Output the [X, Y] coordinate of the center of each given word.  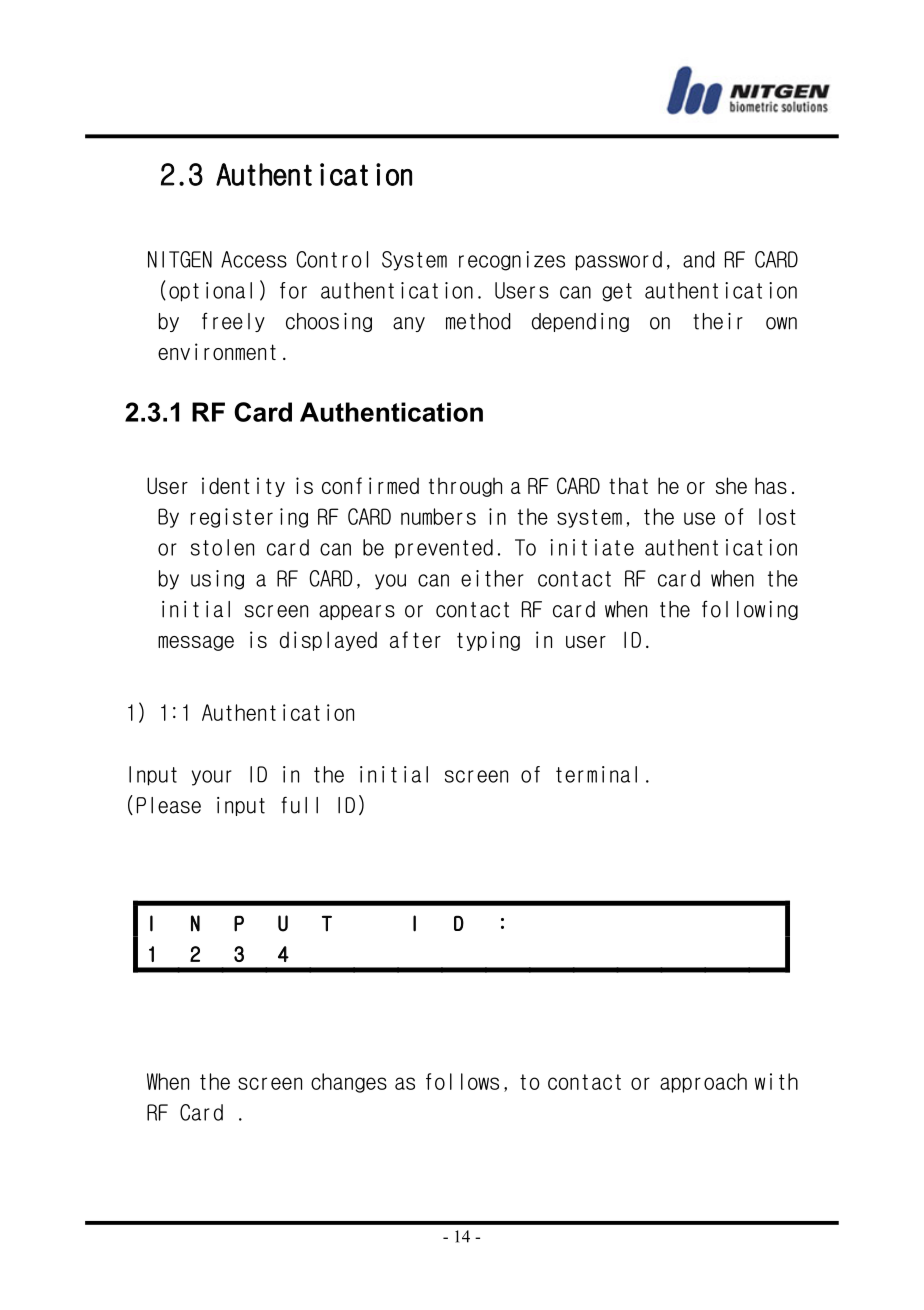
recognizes [512, 261]
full [299, 805]
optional [210, 292]
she [731, 485]
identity [243, 487]
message [196, 643]
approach [703, 1083]
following [750, 610]
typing [488, 641]
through [465, 487]
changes [349, 1083]
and [699, 259]
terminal [596, 774]
